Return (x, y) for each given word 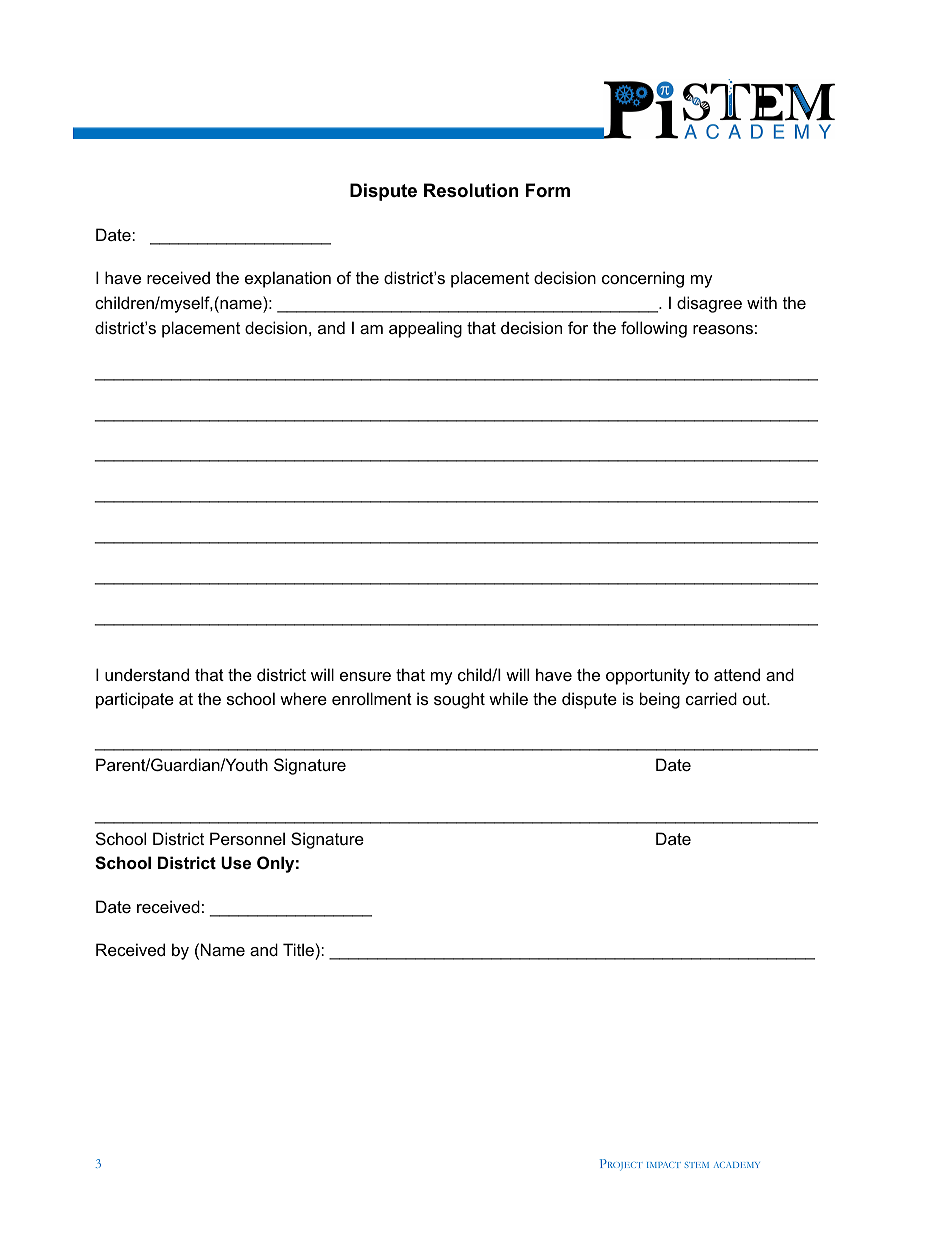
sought (459, 700)
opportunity (648, 676)
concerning (643, 279)
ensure (365, 676)
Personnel (247, 838)
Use (236, 862)
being (660, 700)
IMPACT (664, 1165)
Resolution (471, 190)
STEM (697, 1165)
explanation (288, 279)
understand (147, 674)
